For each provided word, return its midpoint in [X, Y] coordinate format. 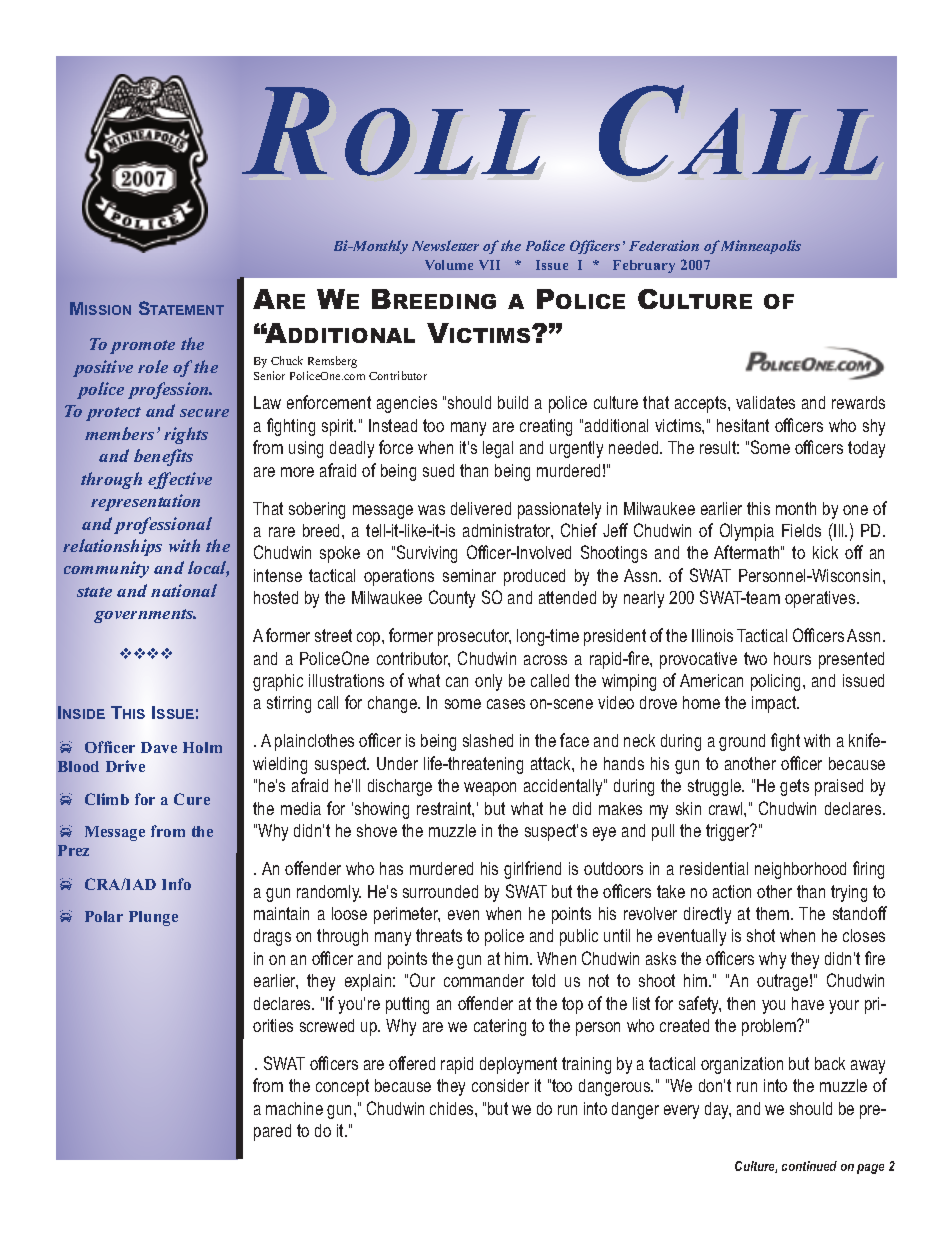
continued [809, 1166]
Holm [202, 747]
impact [775, 704]
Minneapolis [761, 247]
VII [489, 265]
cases [506, 704]
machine [294, 1108]
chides [453, 1108]
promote [142, 347]
